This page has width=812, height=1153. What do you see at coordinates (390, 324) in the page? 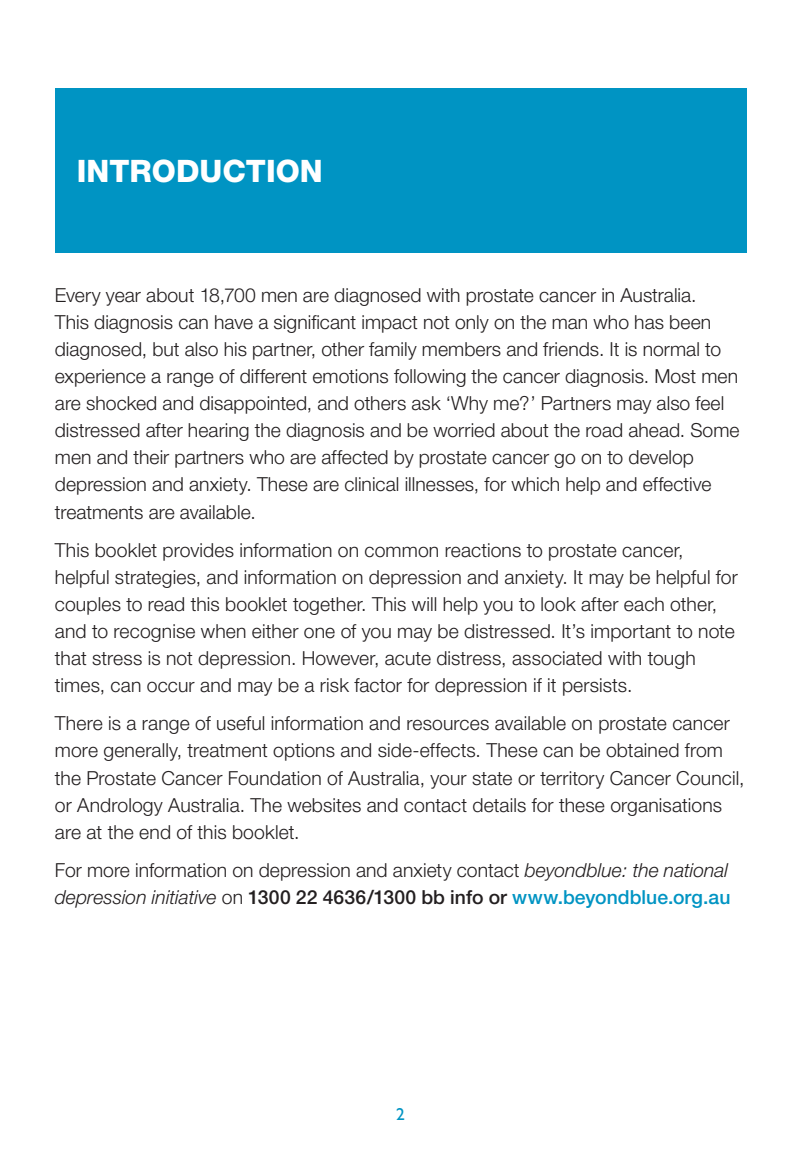
I see `impact` at bounding box center [390, 324].
